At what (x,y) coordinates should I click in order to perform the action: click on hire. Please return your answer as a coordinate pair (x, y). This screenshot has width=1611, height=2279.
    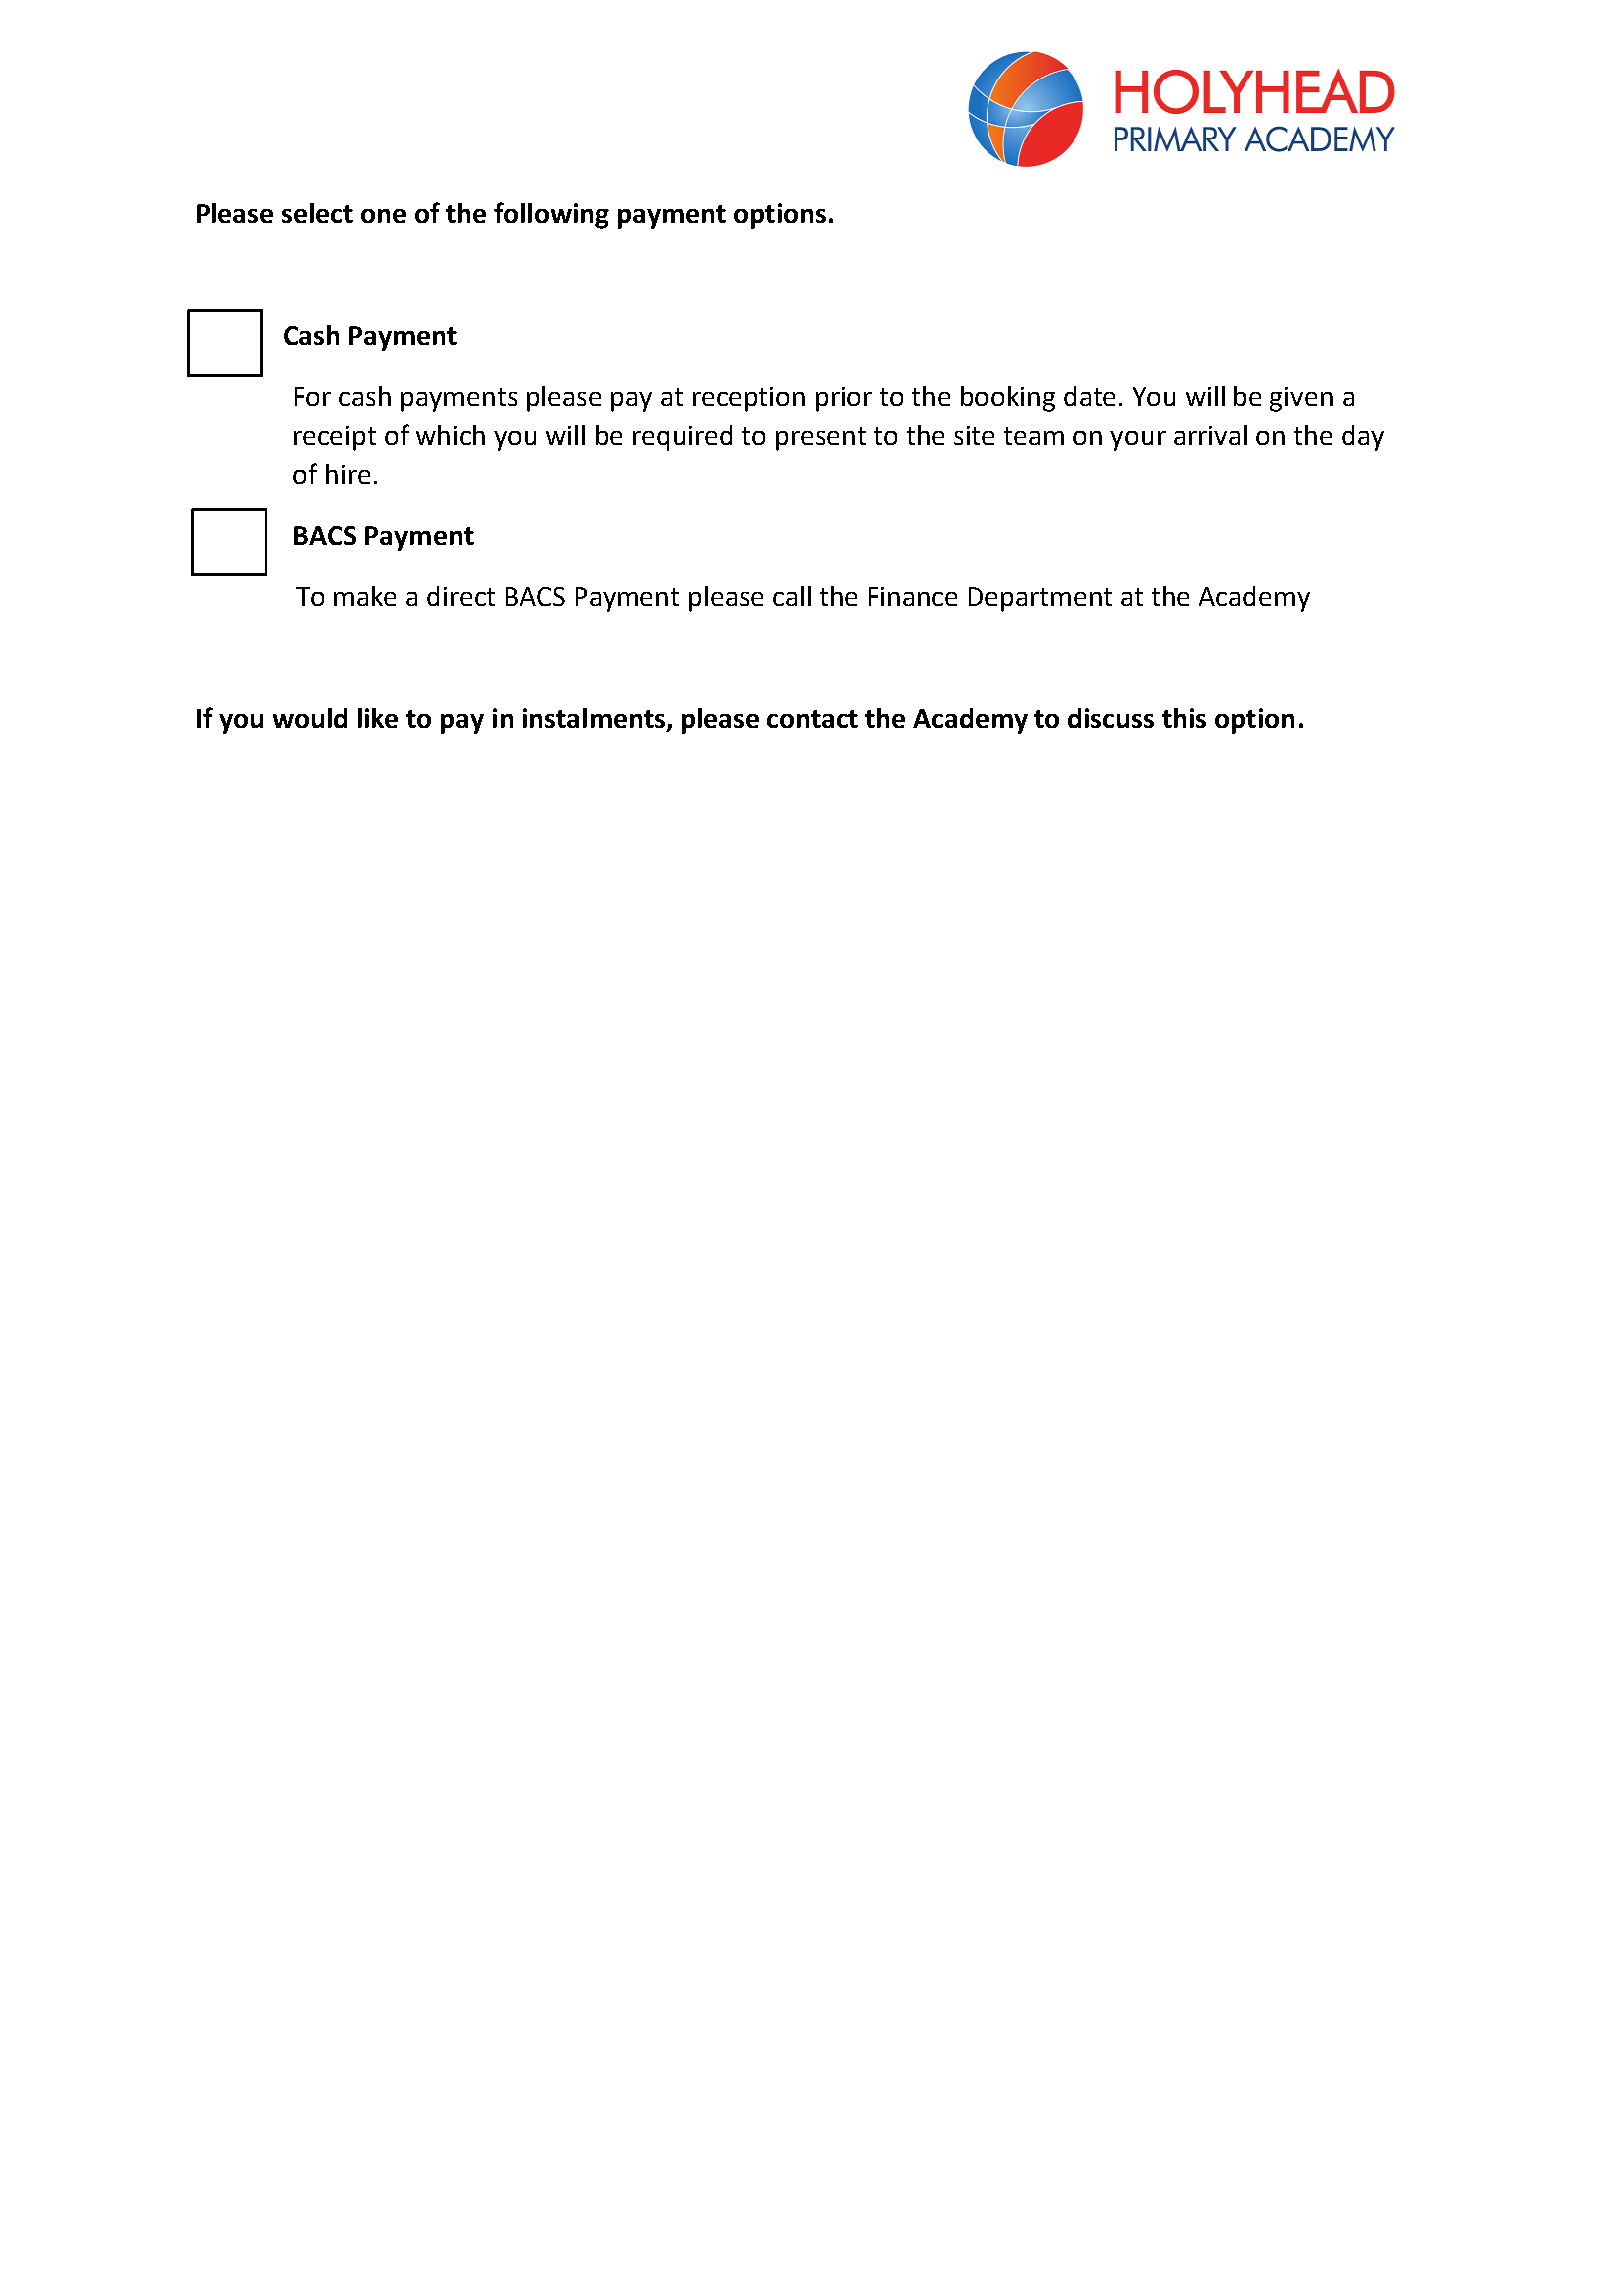
    Looking at the image, I should click on (348, 474).
